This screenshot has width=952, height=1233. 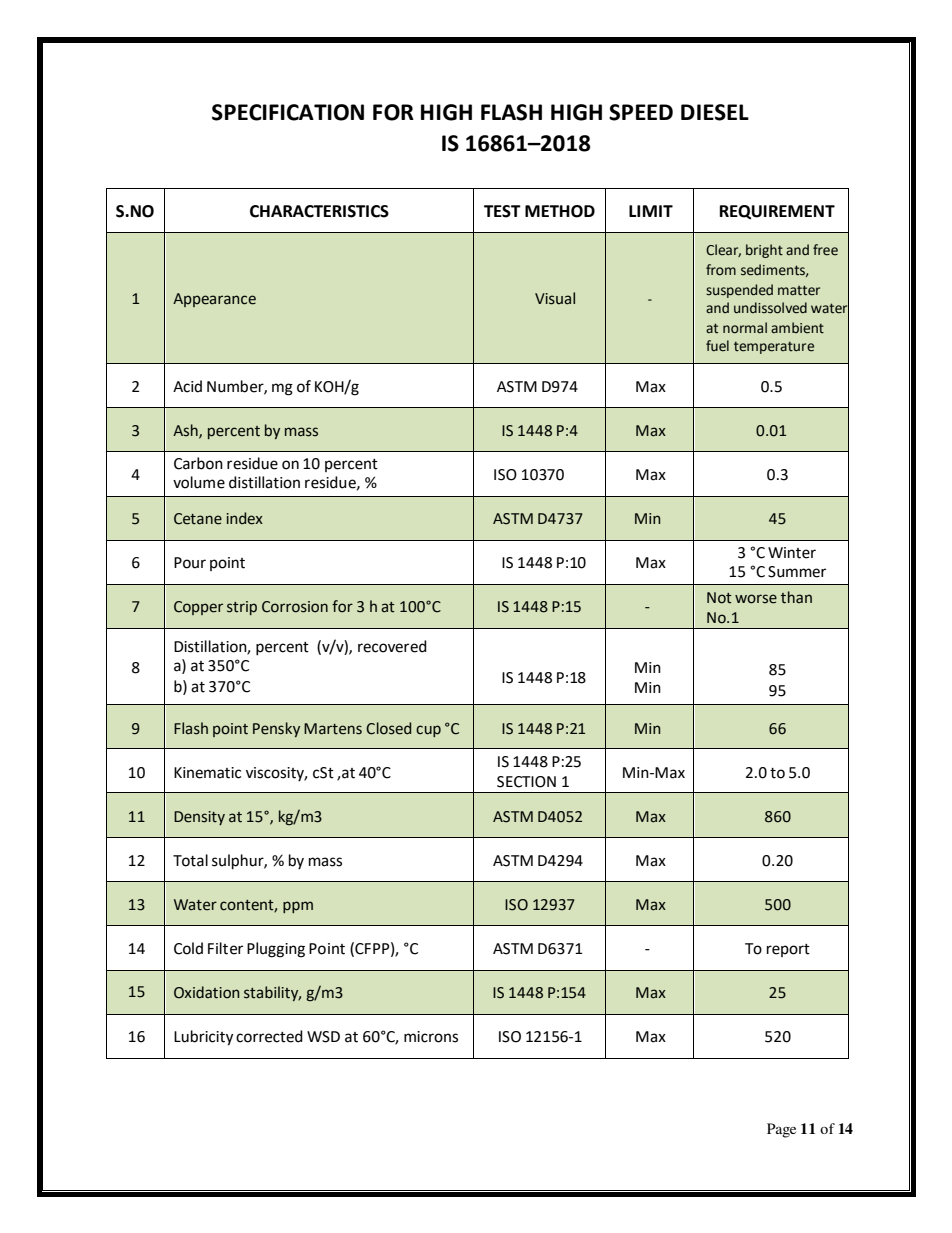 I want to click on SPECIFICATION, so click(x=288, y=112).
